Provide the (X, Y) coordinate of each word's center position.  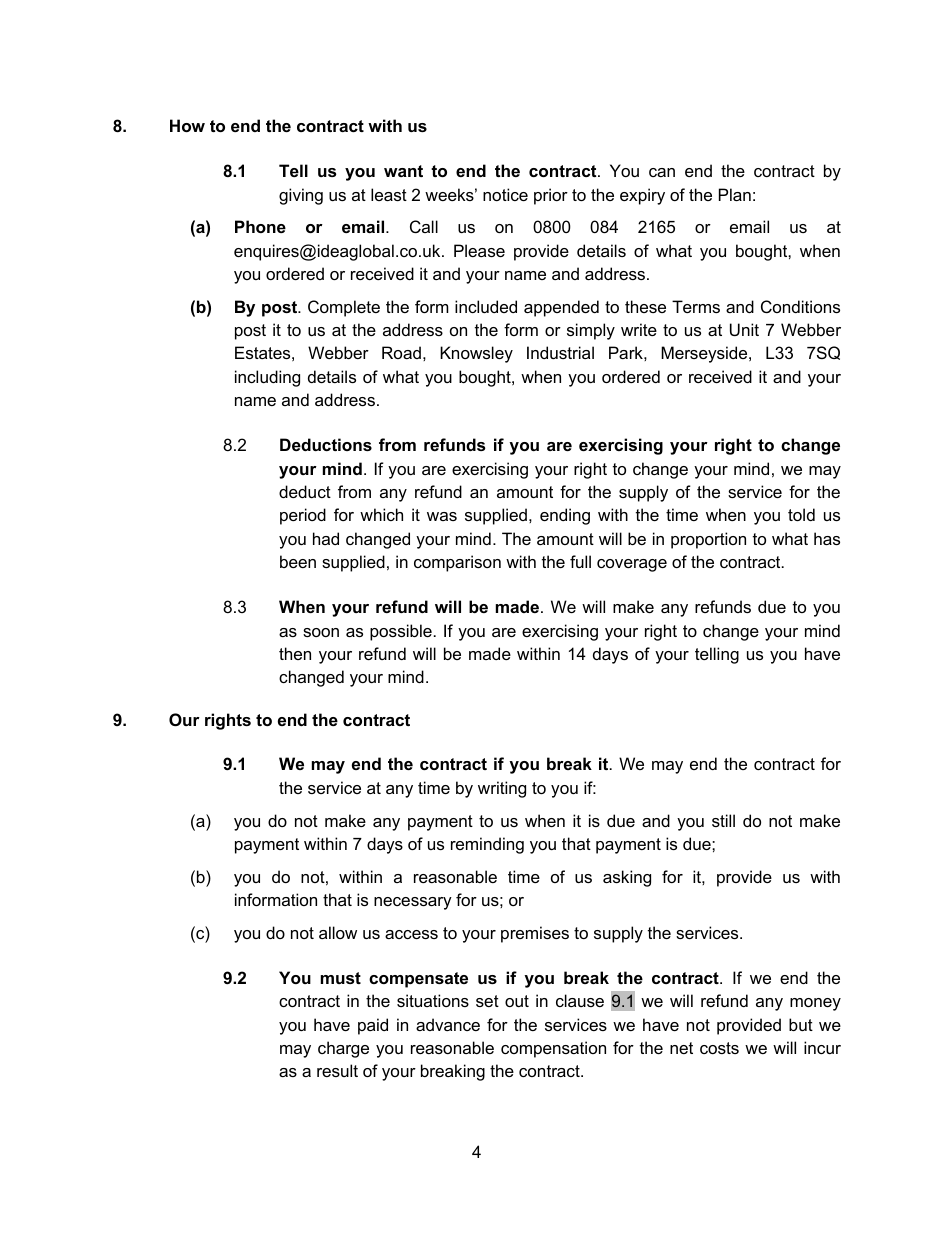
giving (301, 196)
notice (505, 194)
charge (343, 1049)
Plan (735, 194)
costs (719, 1048)
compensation (553, 1049)
